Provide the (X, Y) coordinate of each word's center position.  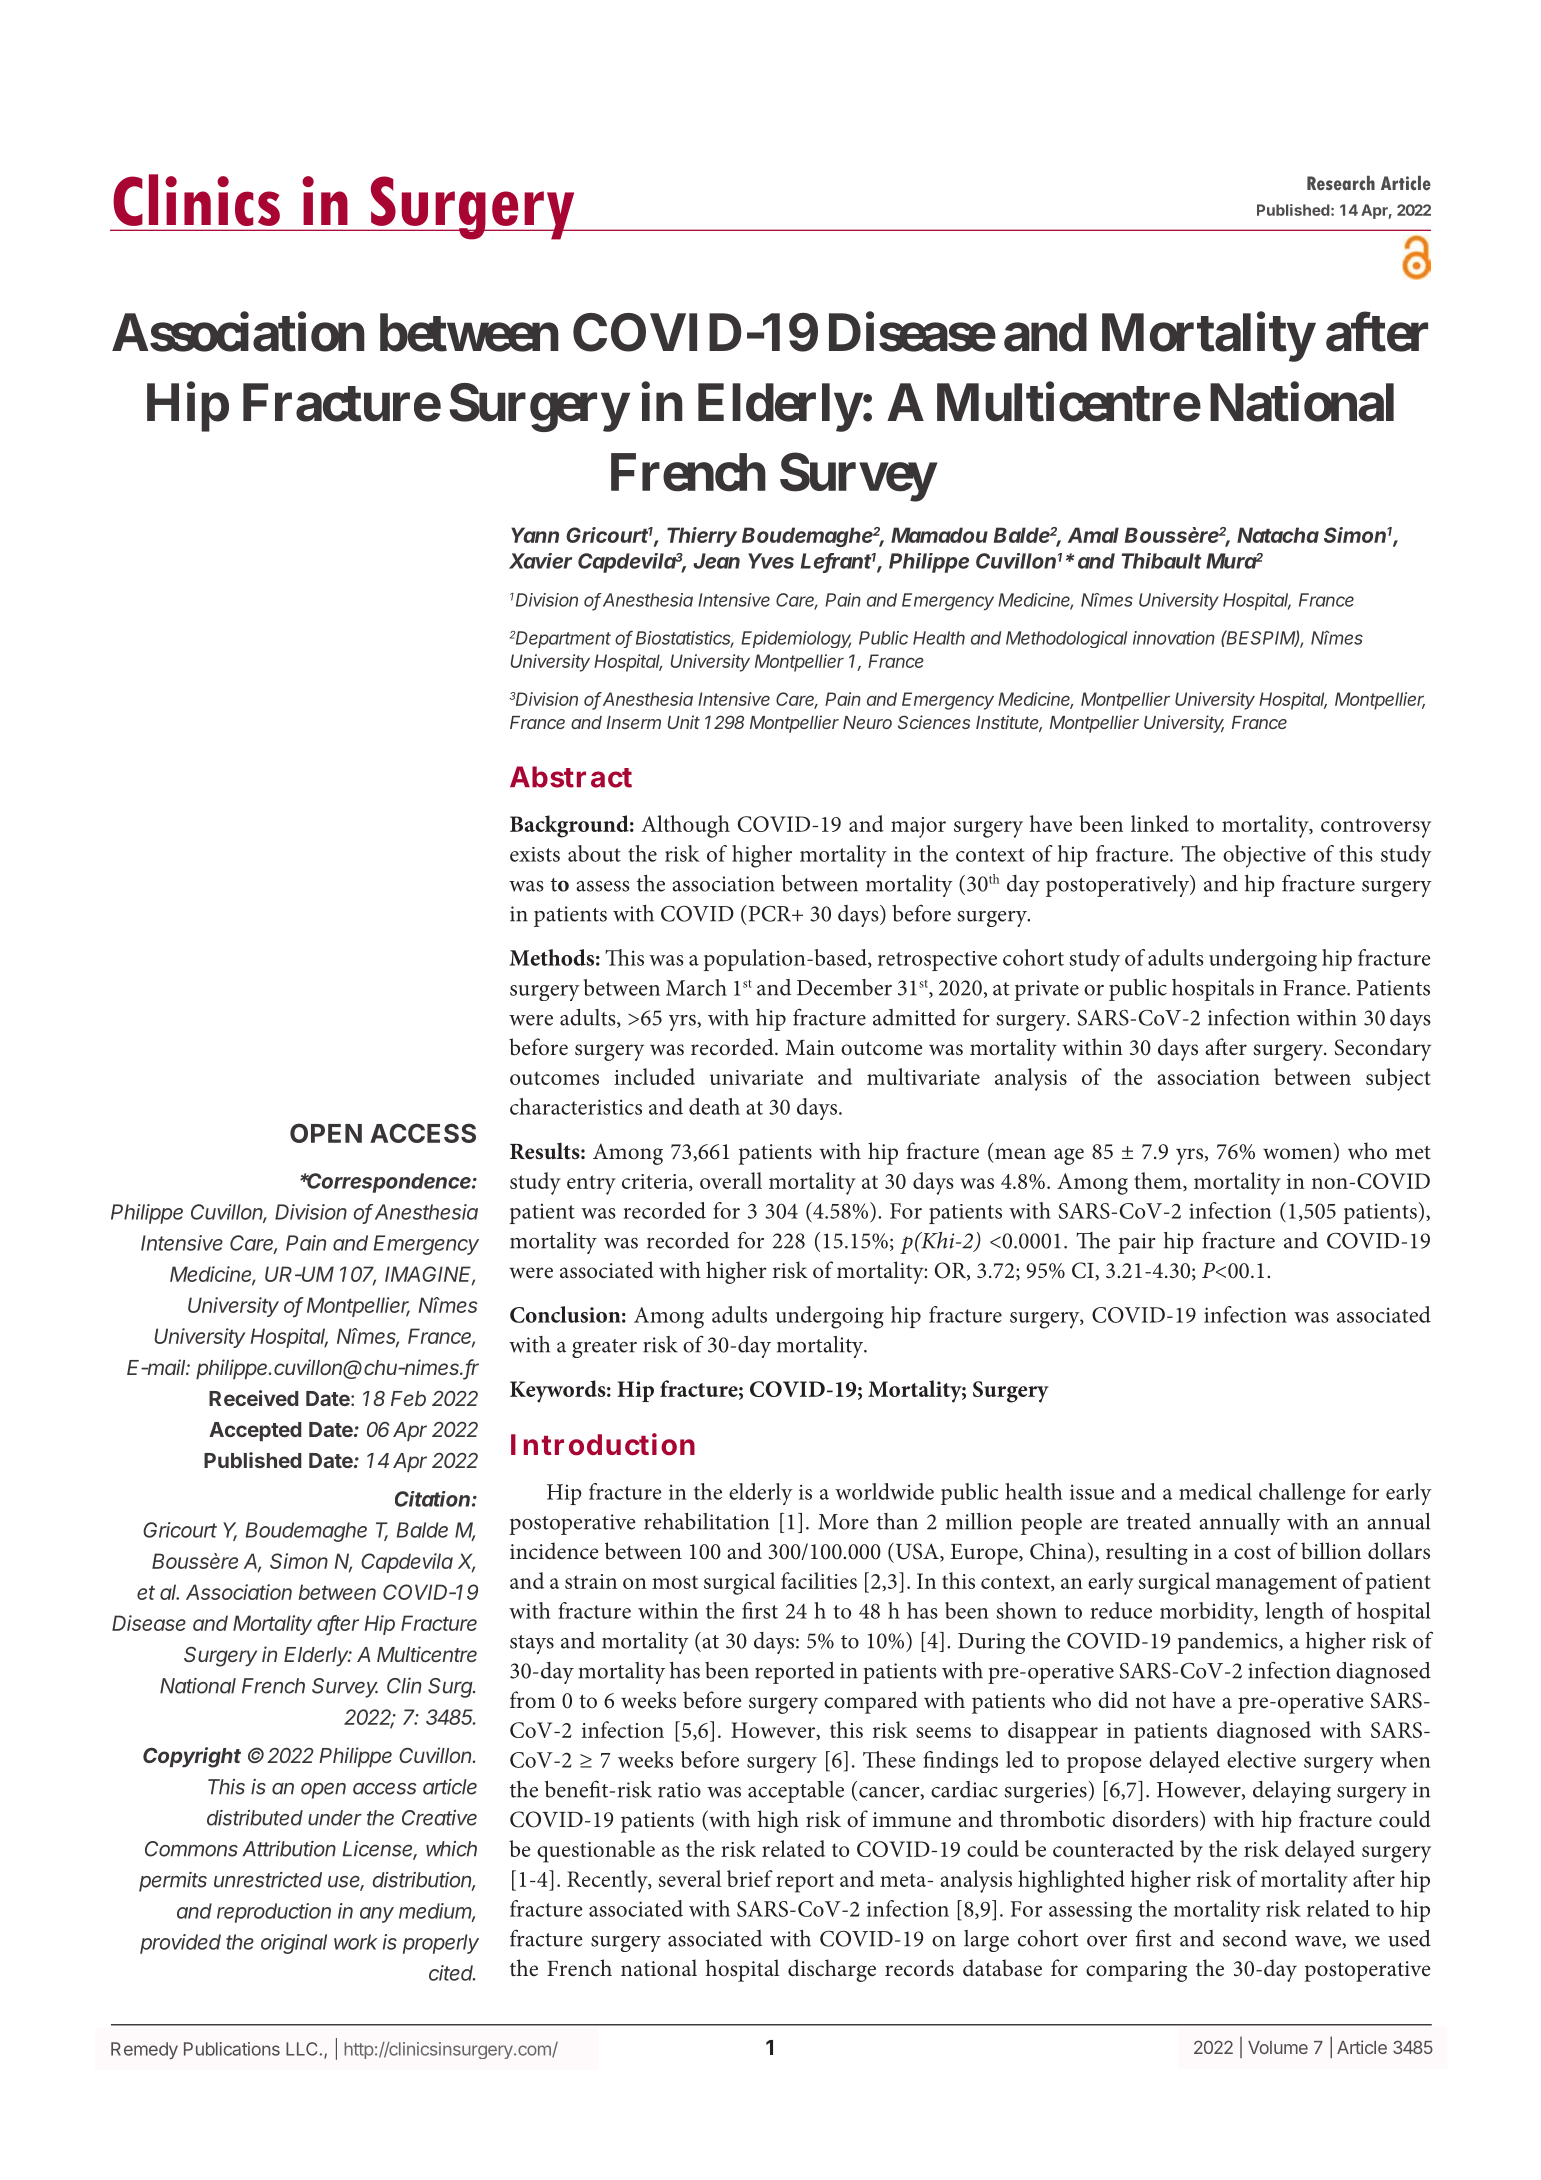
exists (535, 854)
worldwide (884, 1491)
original (294, 1944)
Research (1341, 183)
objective (1264, 856)
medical (1215, 1491)
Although (685, 826)
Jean (716, 561)
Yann (535, 535)
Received (254, 1398)
